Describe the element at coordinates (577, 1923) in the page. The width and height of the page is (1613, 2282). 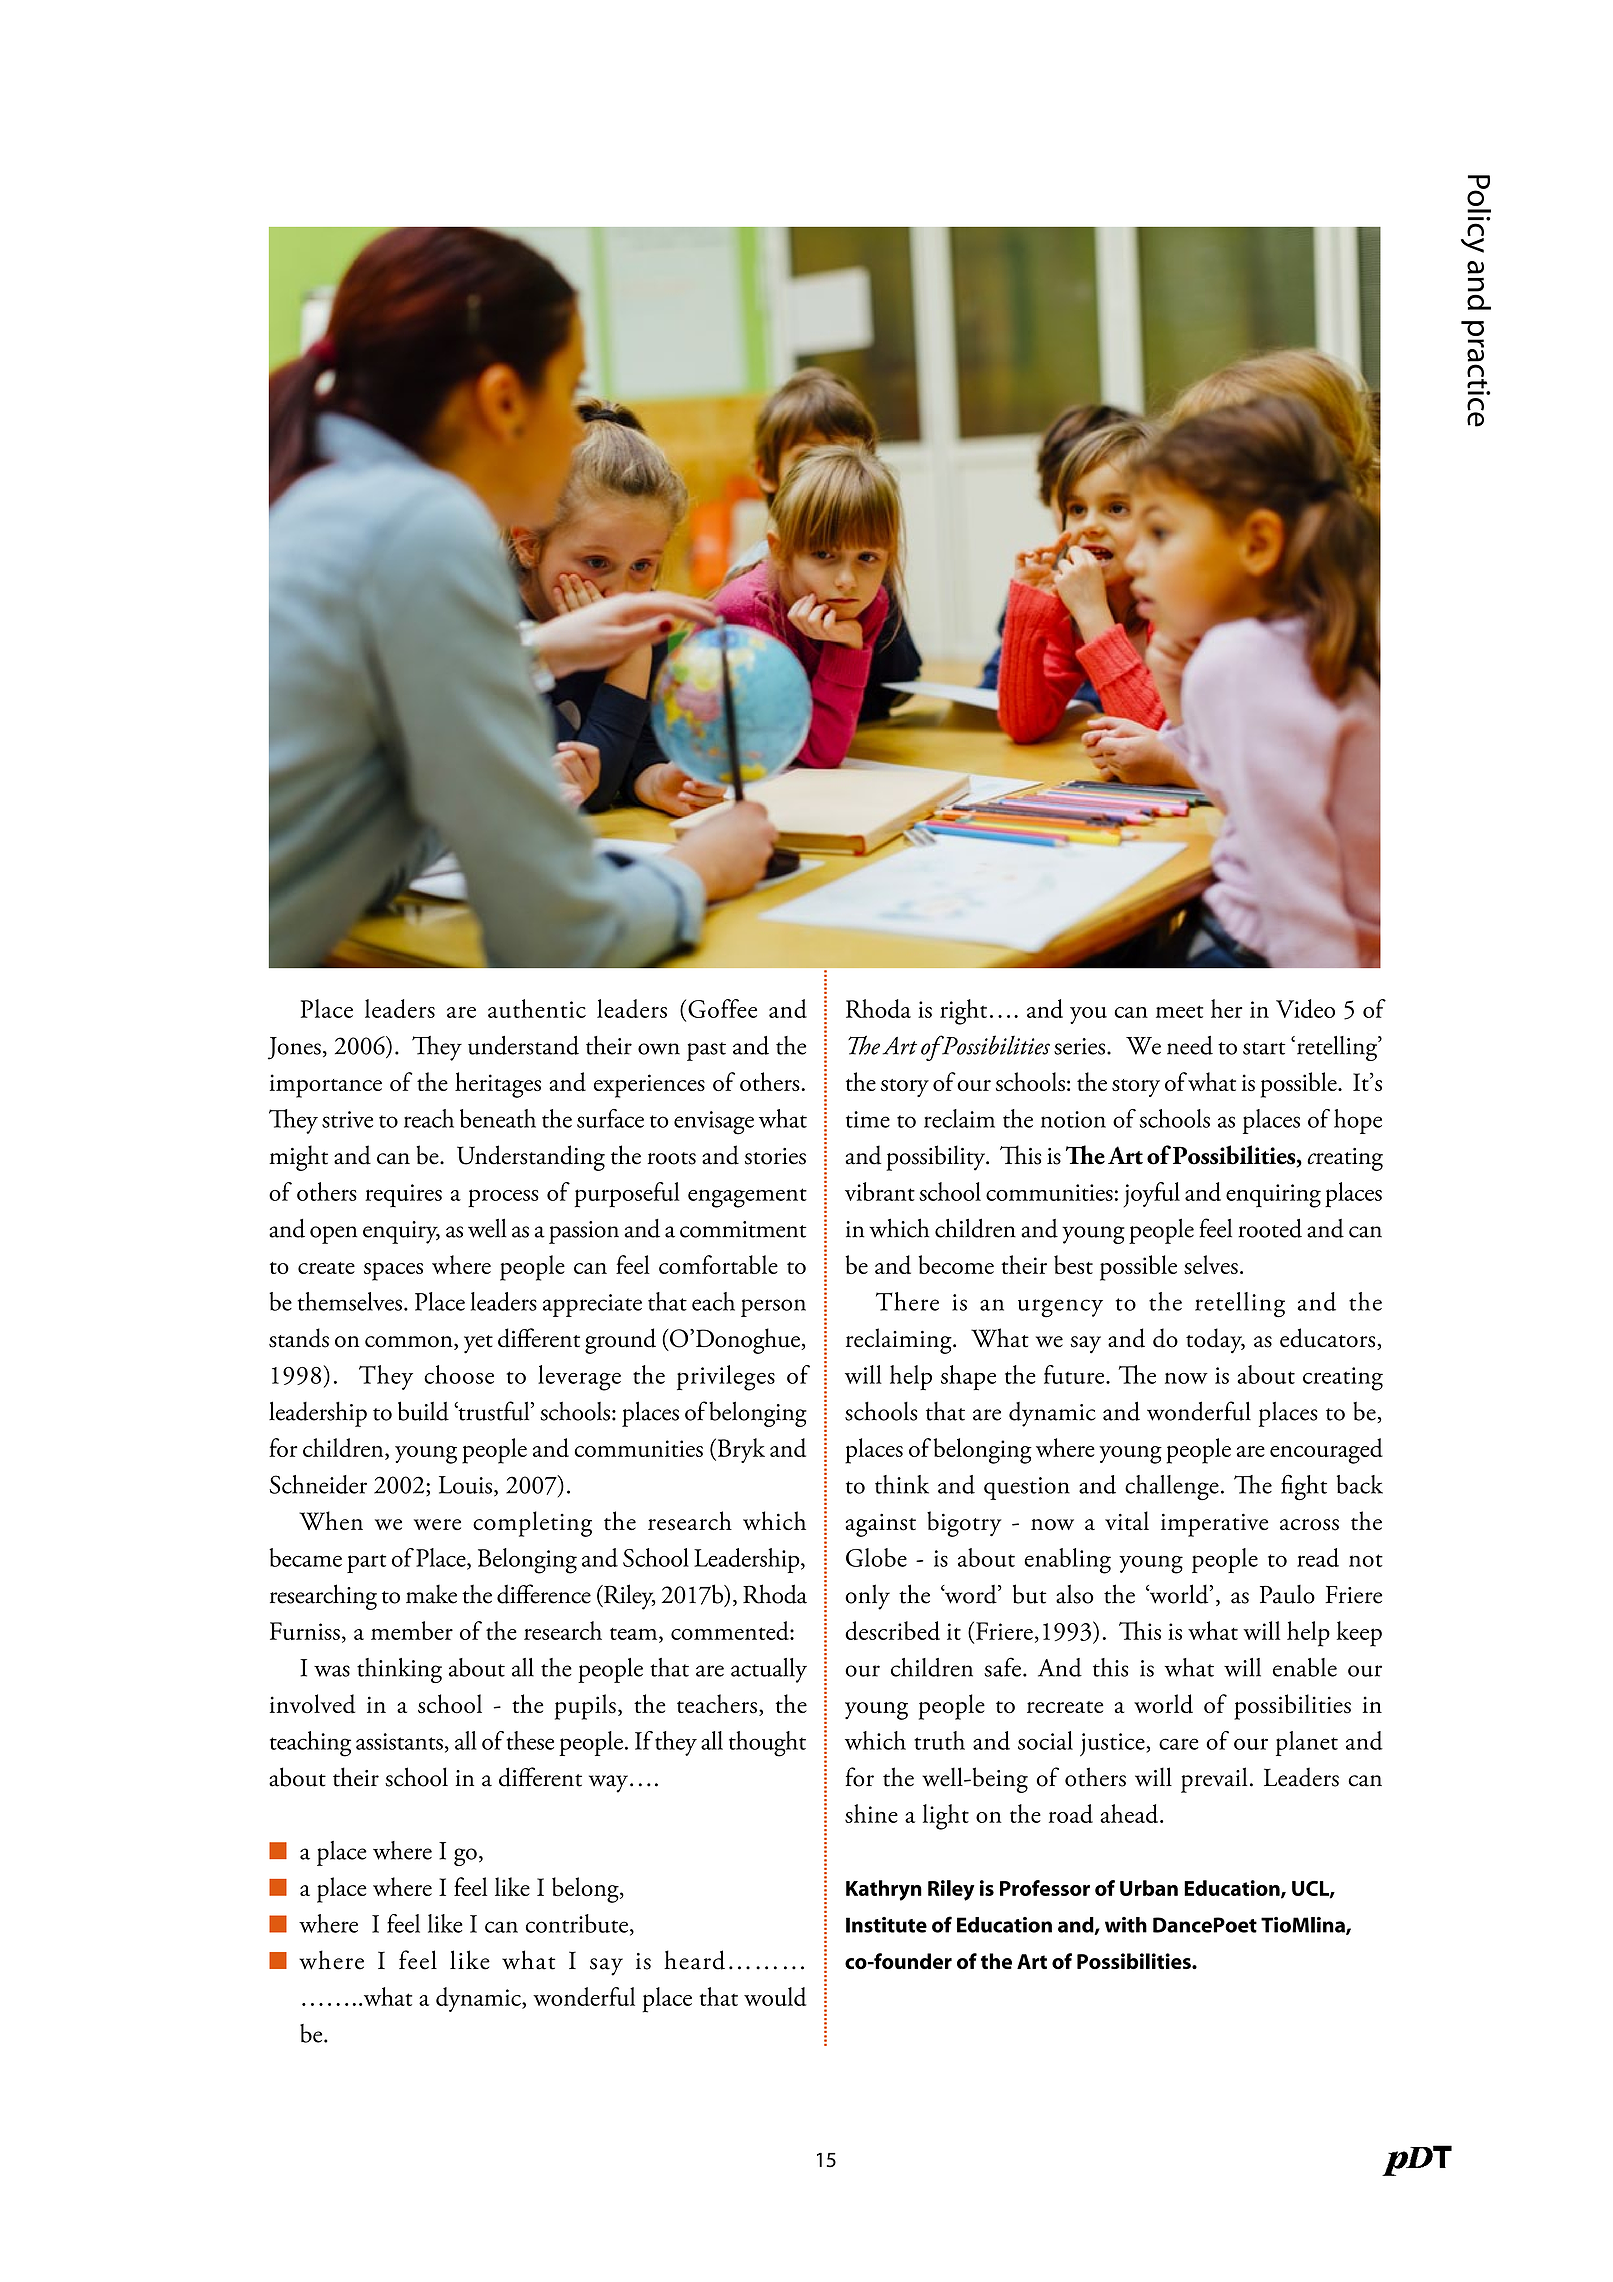
I see `contribute` at that location.
